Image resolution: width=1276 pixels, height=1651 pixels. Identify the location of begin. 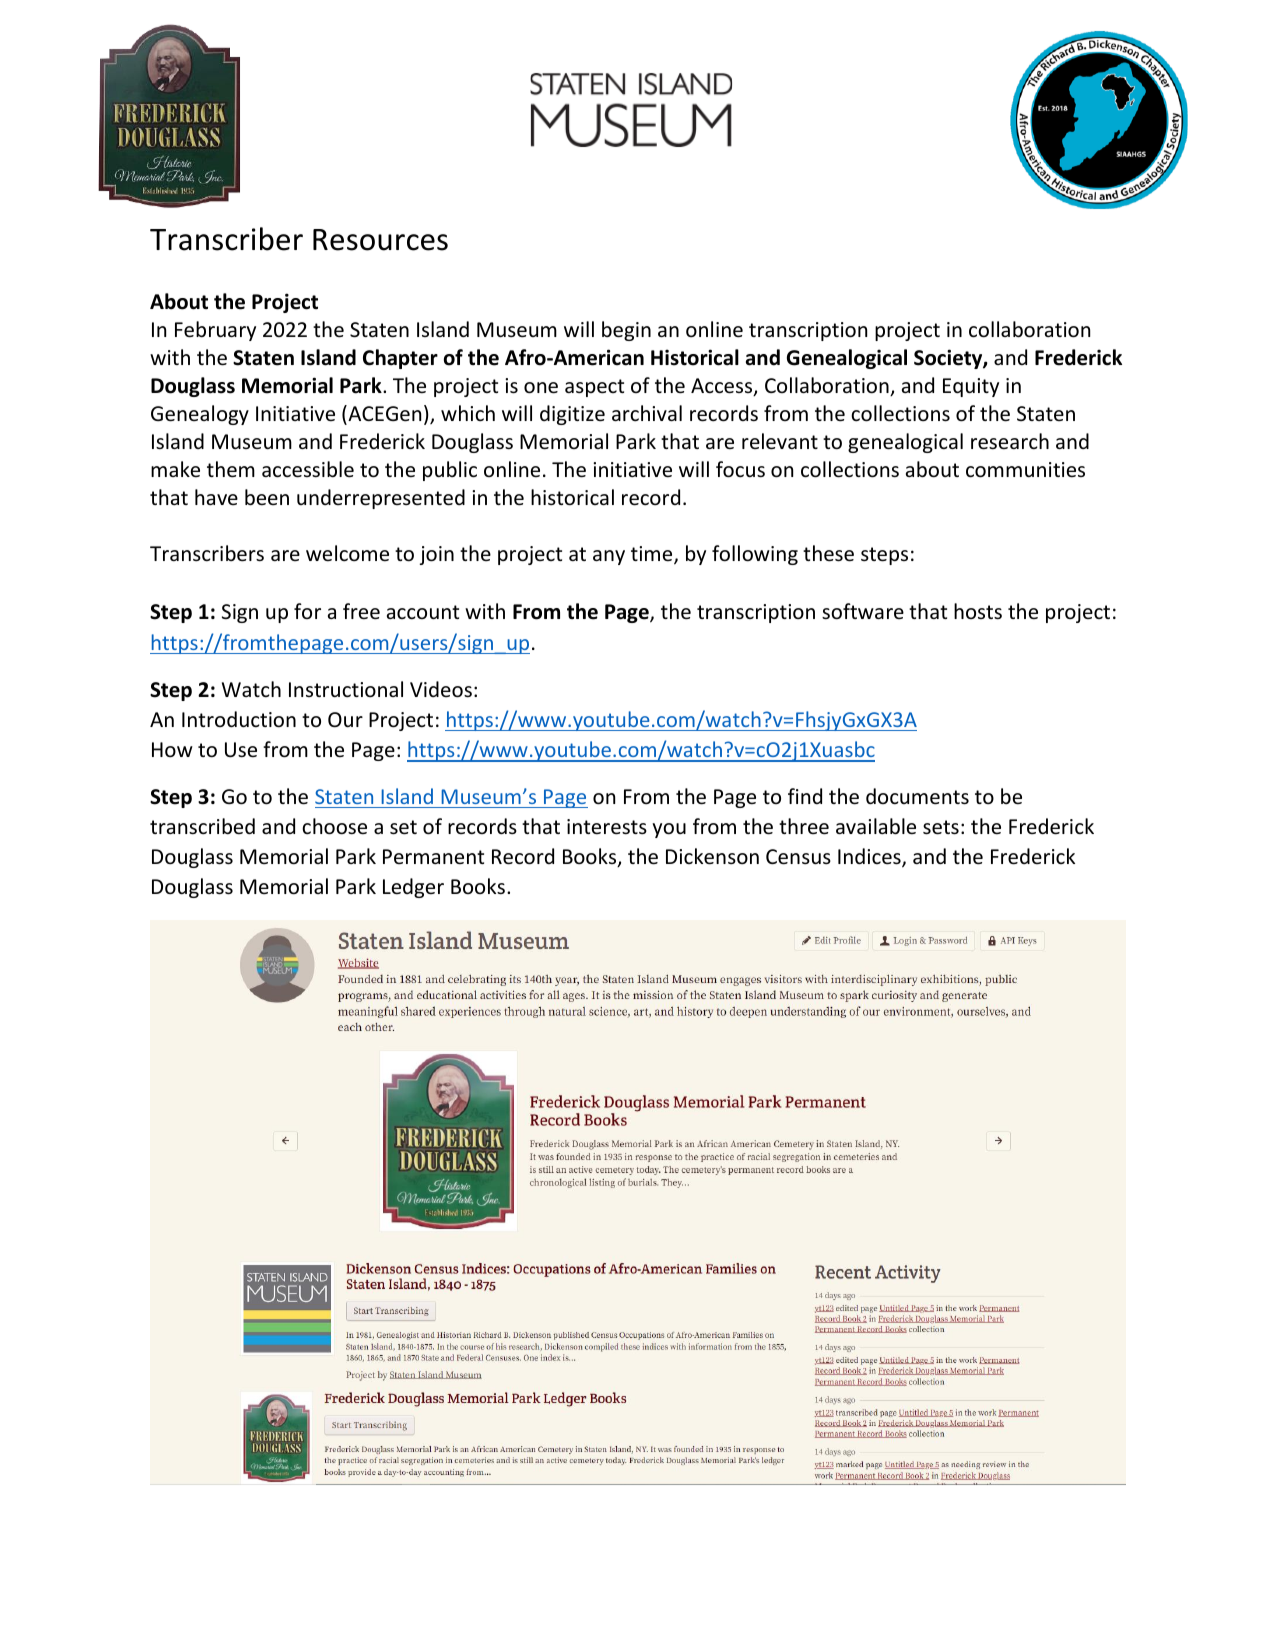
(626, 331).
